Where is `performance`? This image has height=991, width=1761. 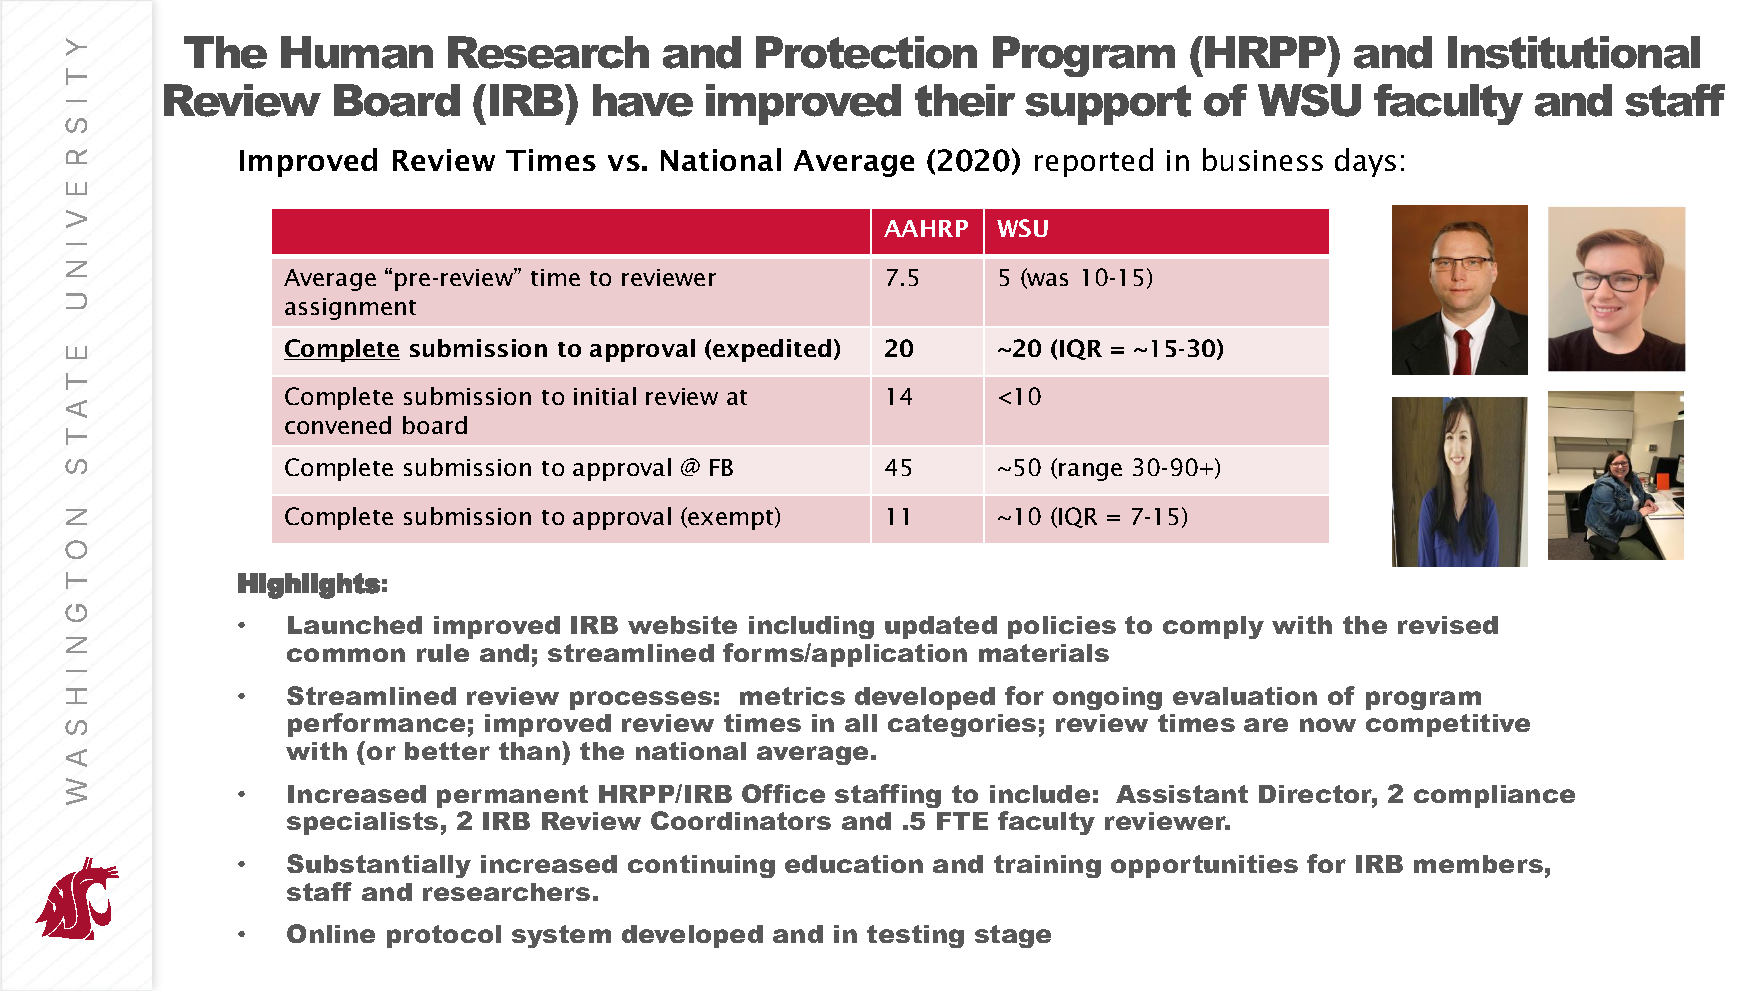 performance is located at coordinates (376, 725).
